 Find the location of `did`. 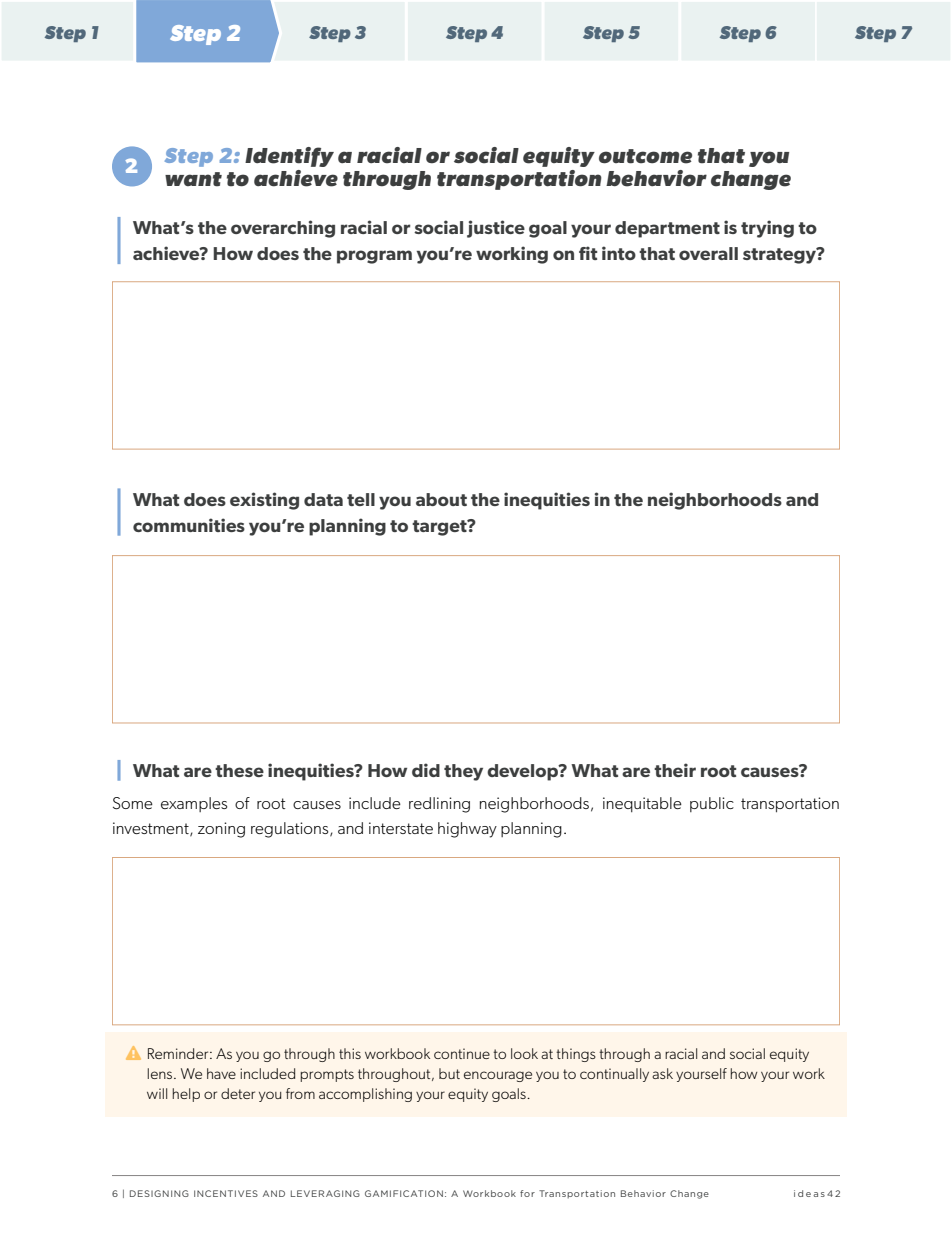

did is located at coordinates (426, 770).
